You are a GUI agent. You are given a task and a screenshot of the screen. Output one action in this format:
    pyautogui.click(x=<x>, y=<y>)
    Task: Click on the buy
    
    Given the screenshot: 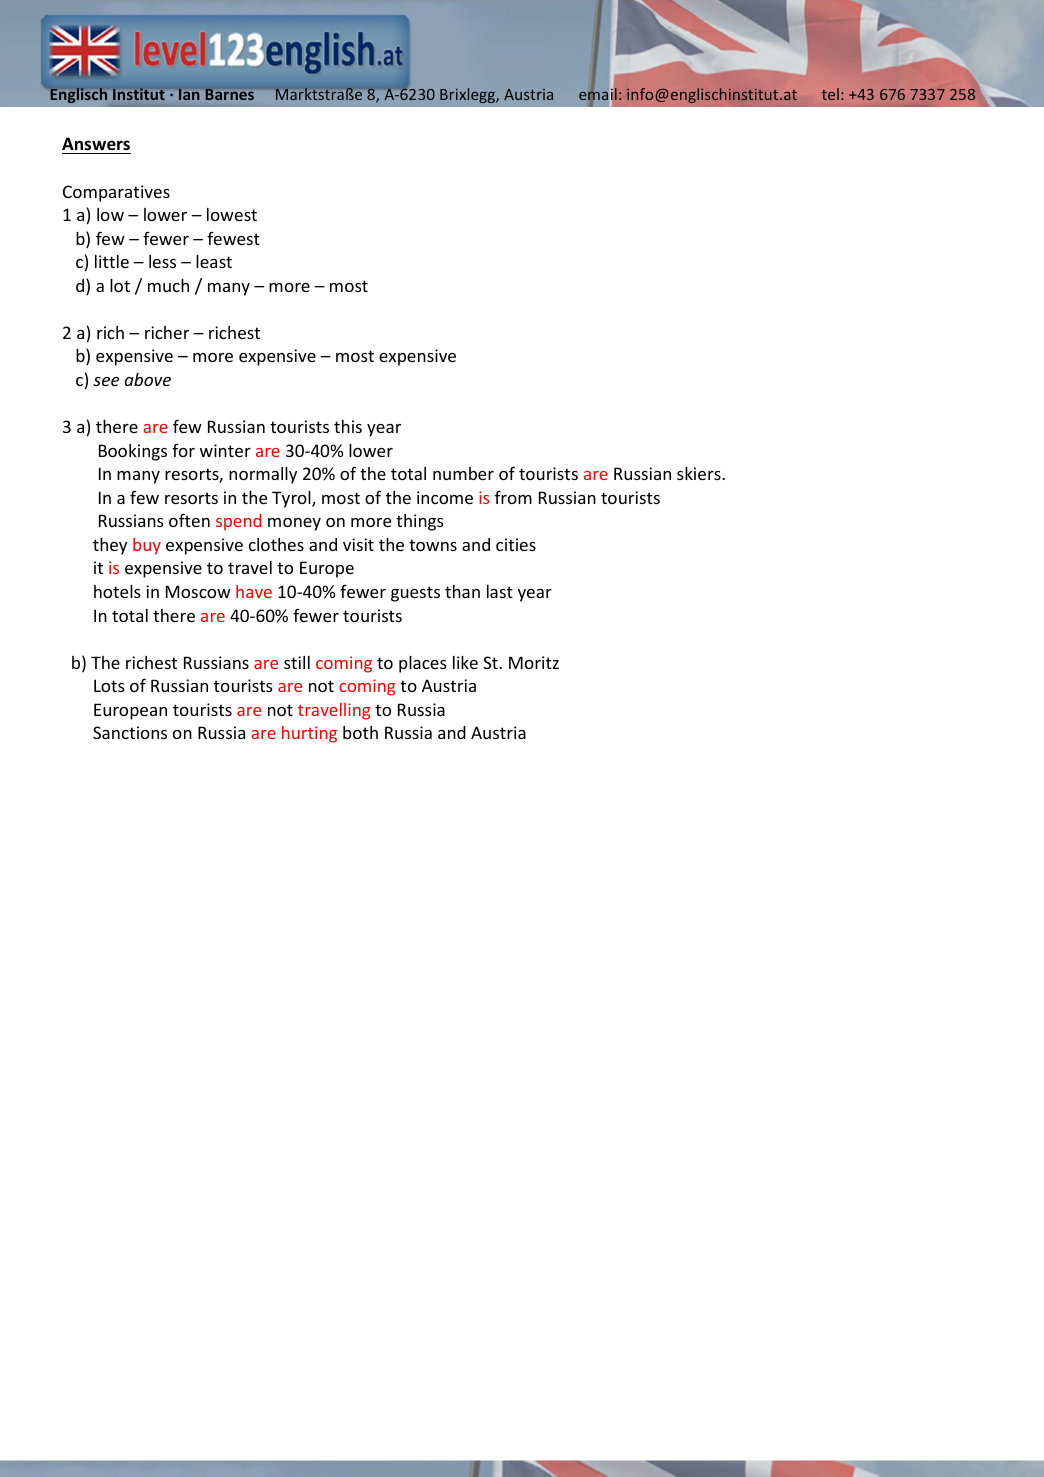 What is the action you would take?
    pyautogui.click(x=147, y=546)
